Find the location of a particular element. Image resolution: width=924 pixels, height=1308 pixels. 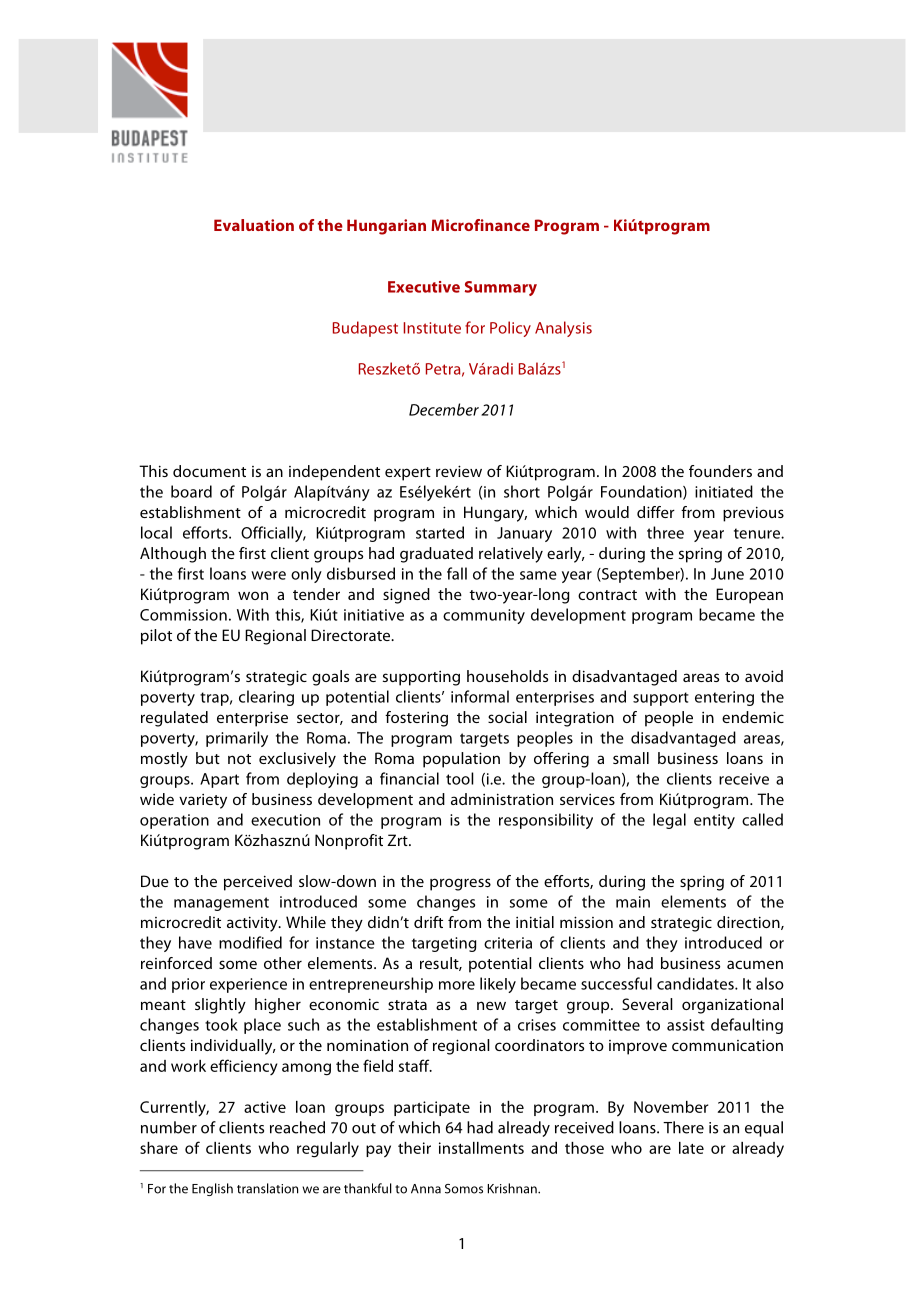

English is located at coordinates (212, 1189).
